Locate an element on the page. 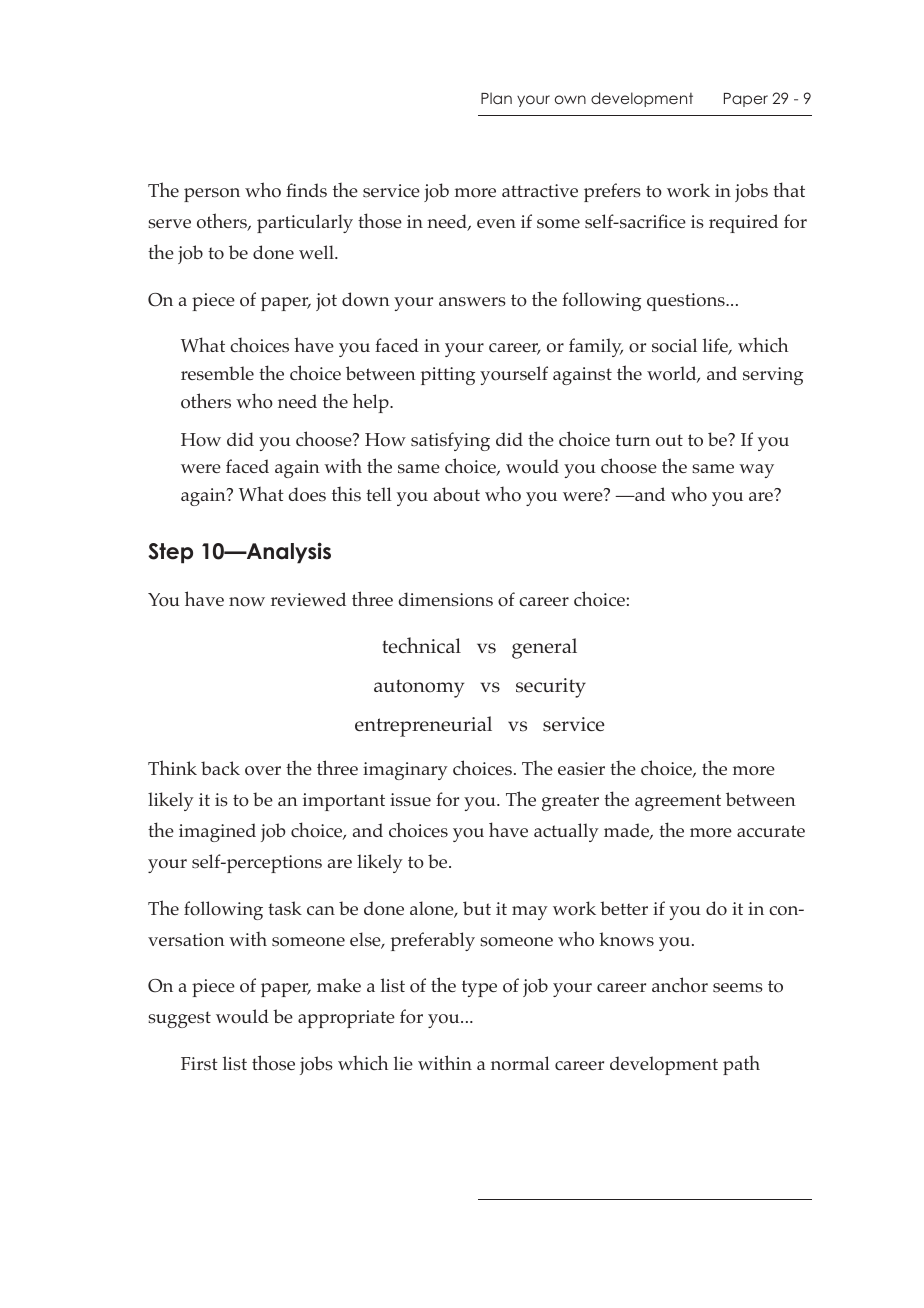  First is located at coordinates (199, 1063).
